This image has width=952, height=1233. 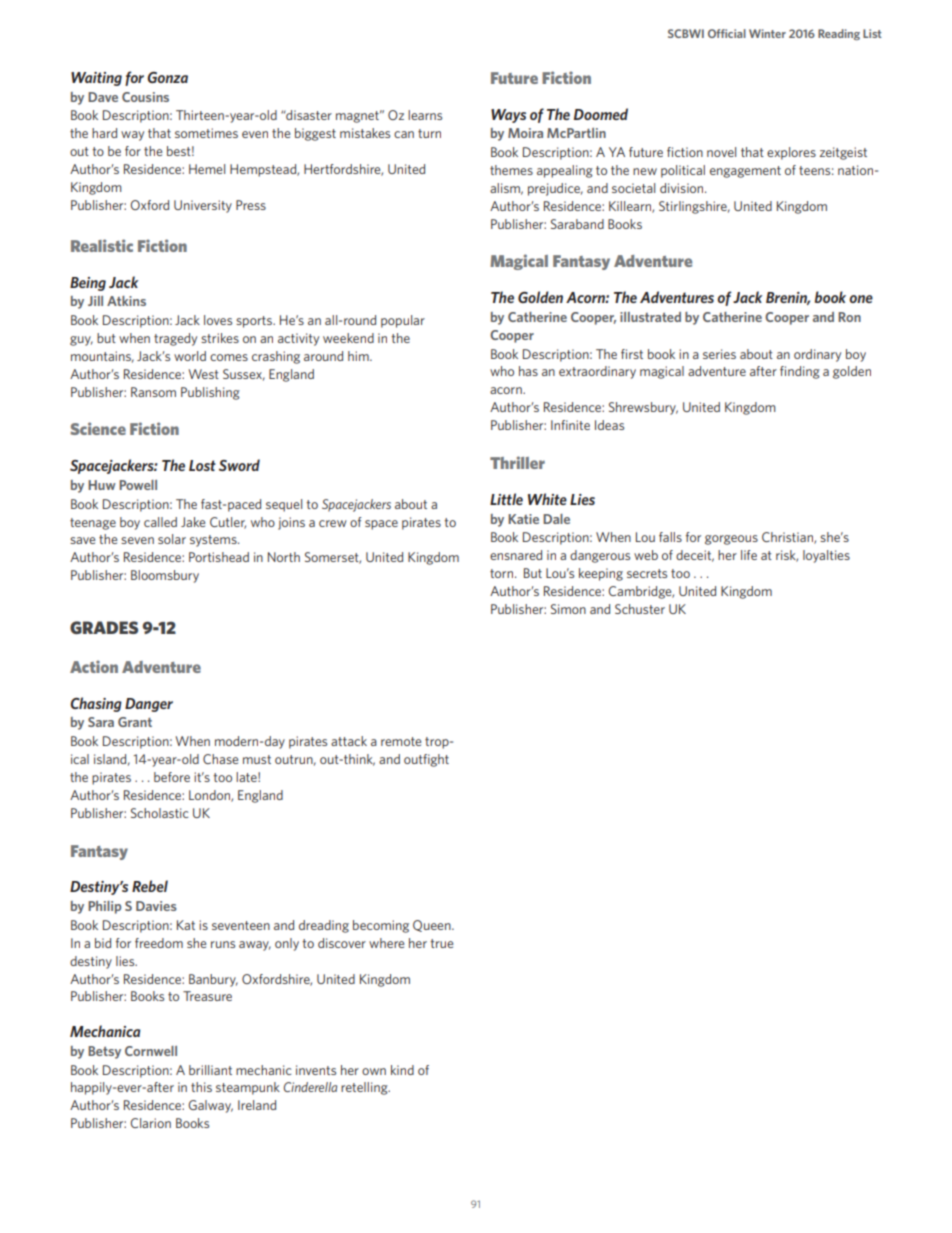 I want to click on Winter, so click(x=767, y=33).
